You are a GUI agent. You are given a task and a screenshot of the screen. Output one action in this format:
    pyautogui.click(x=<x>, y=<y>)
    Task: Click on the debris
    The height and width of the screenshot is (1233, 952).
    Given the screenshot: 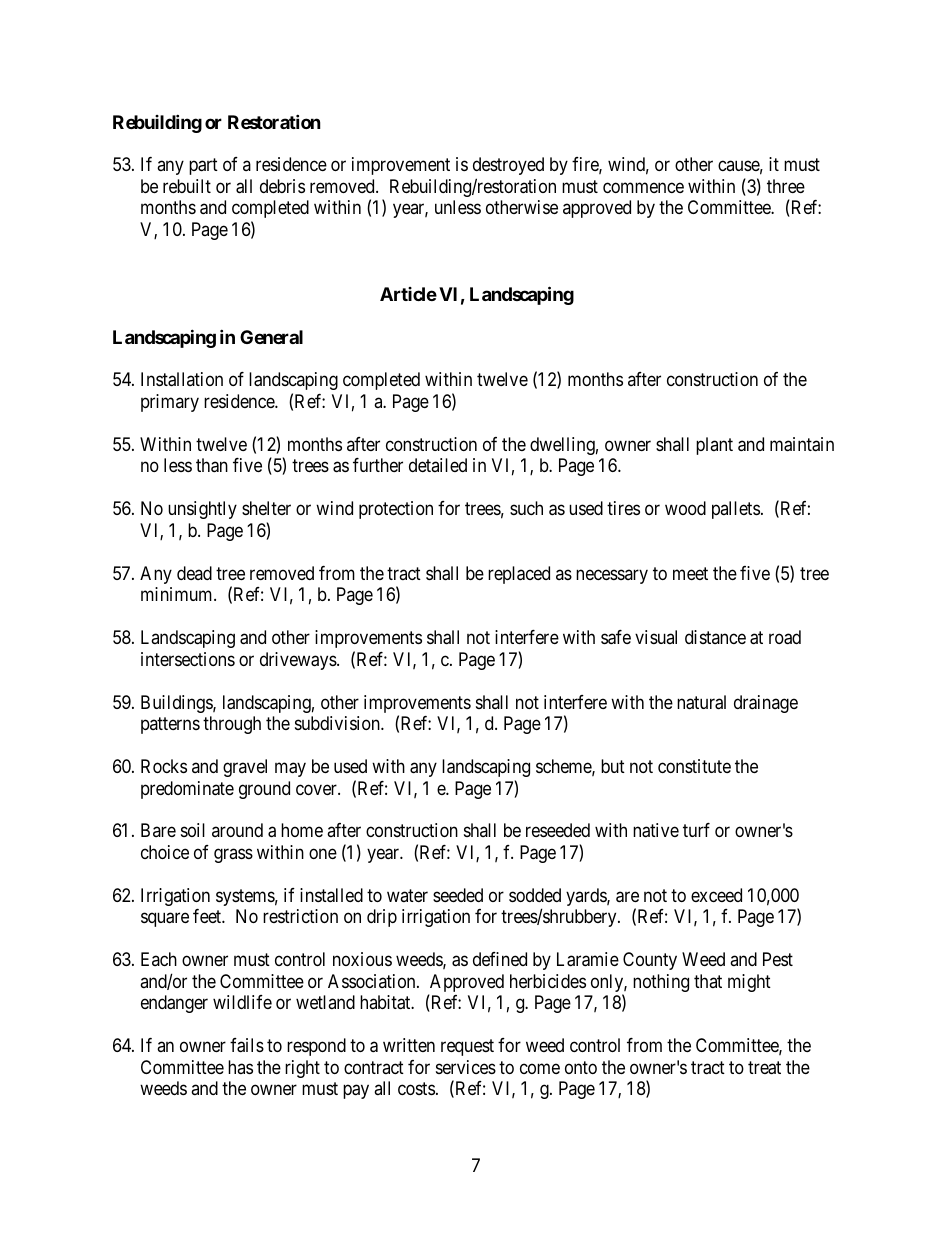 What is the action you would take?
    pyautogui.click(x=282, y=186)
